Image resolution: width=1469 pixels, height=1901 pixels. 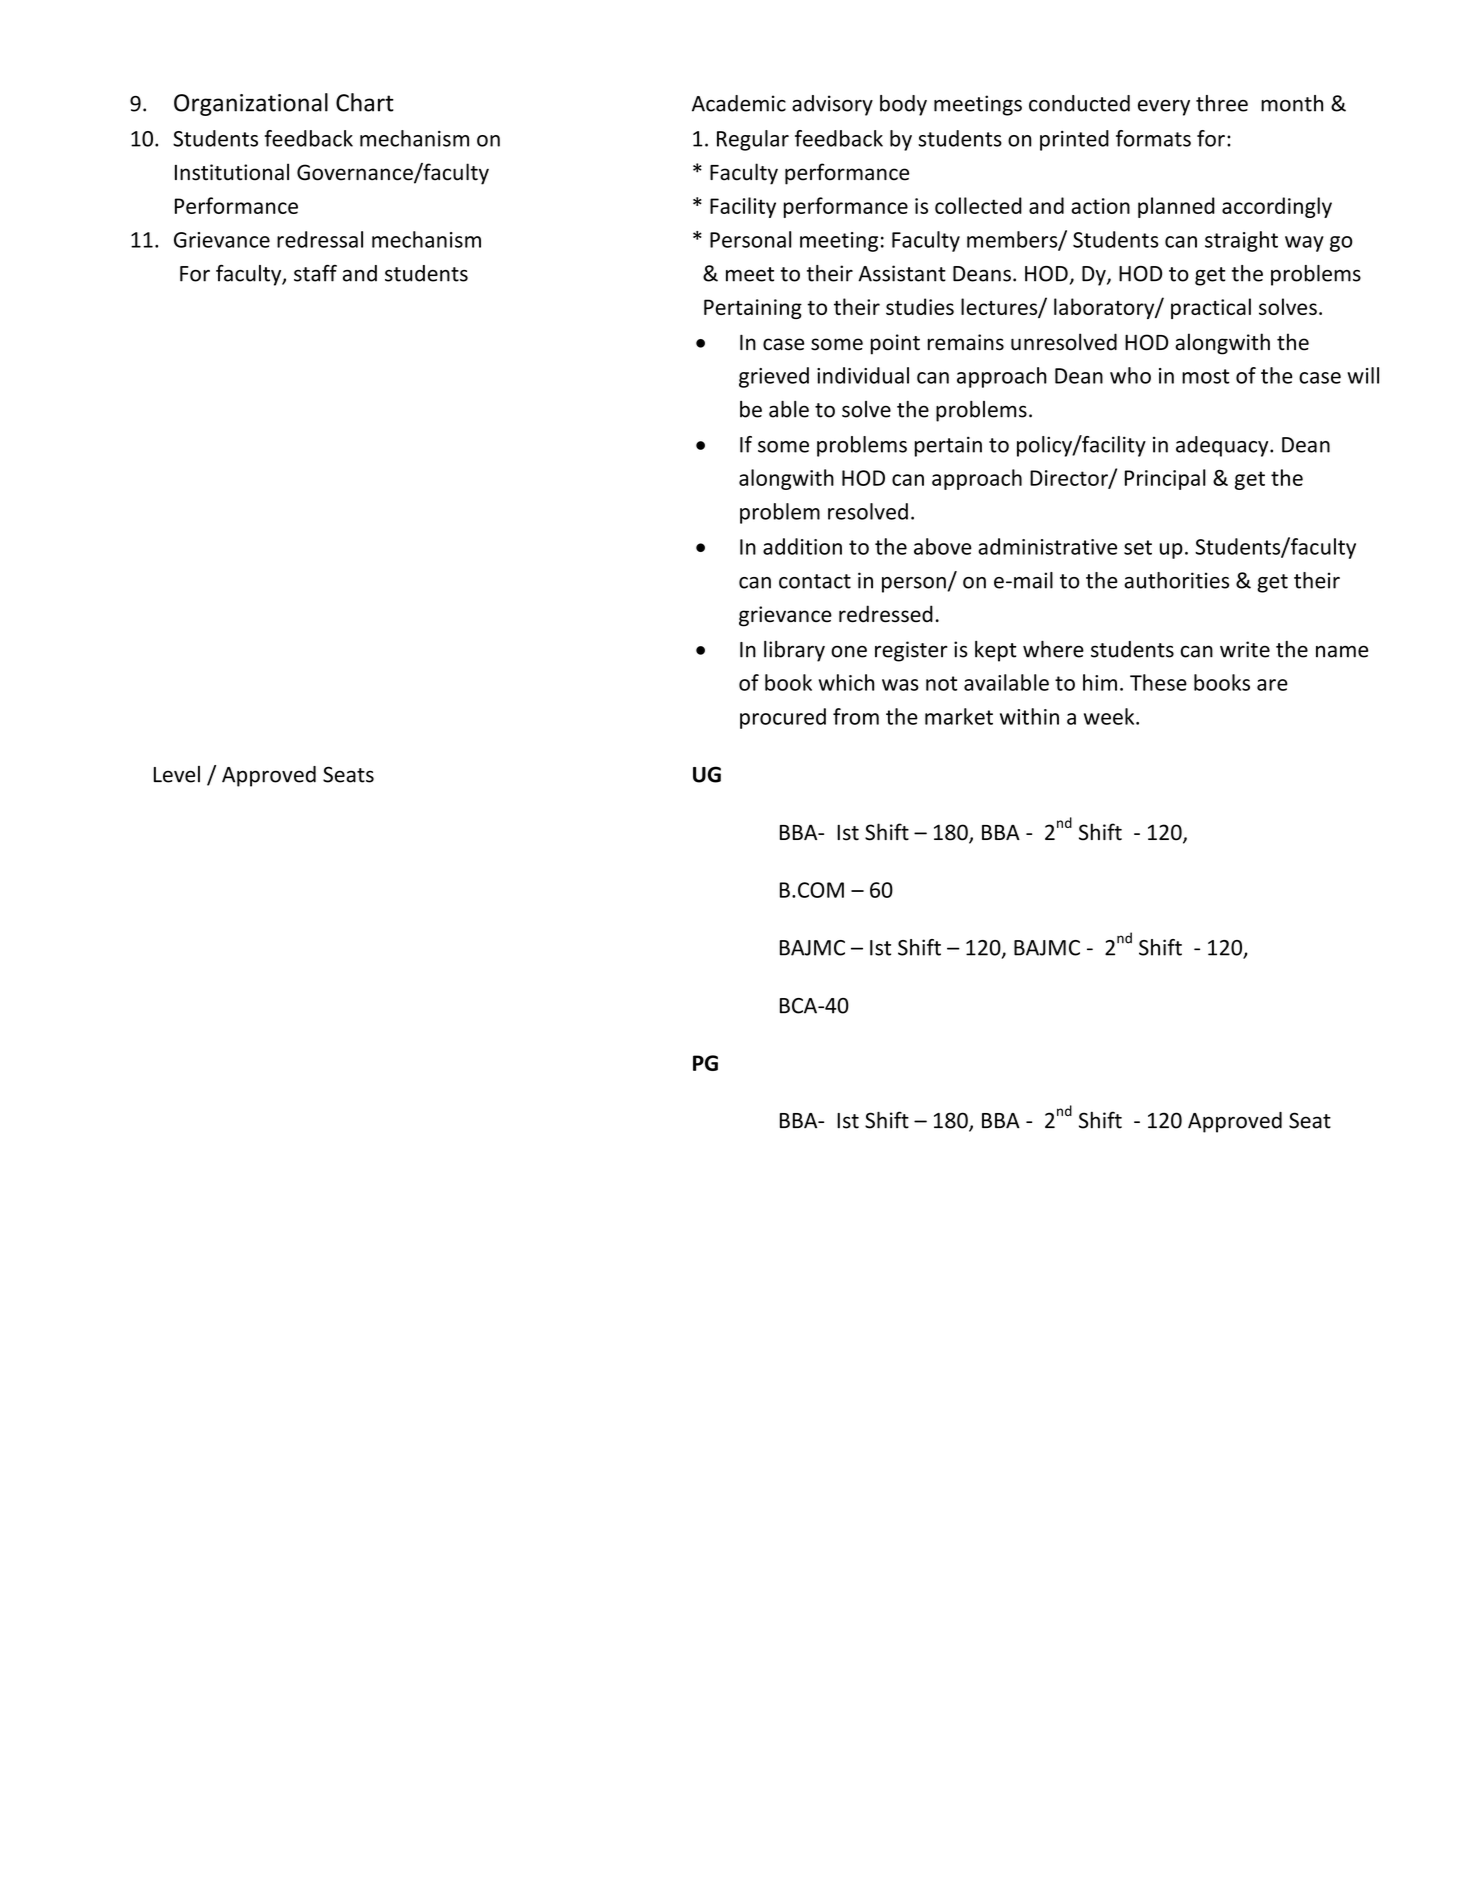 I want to click on grieved, so click(x=774, y=377).
